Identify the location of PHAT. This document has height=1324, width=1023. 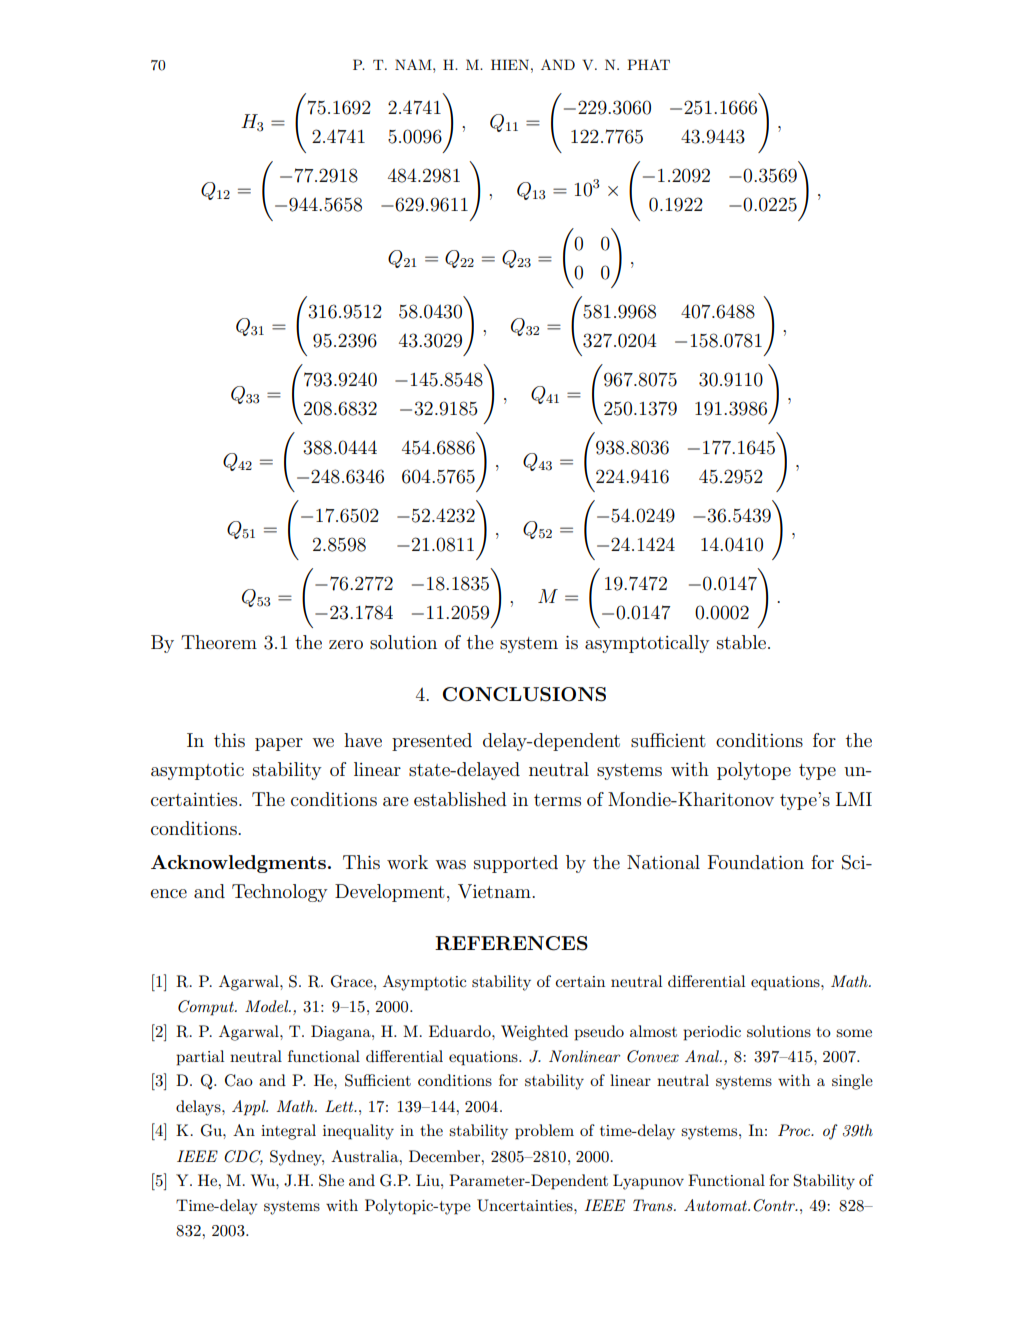
(648, 64).
